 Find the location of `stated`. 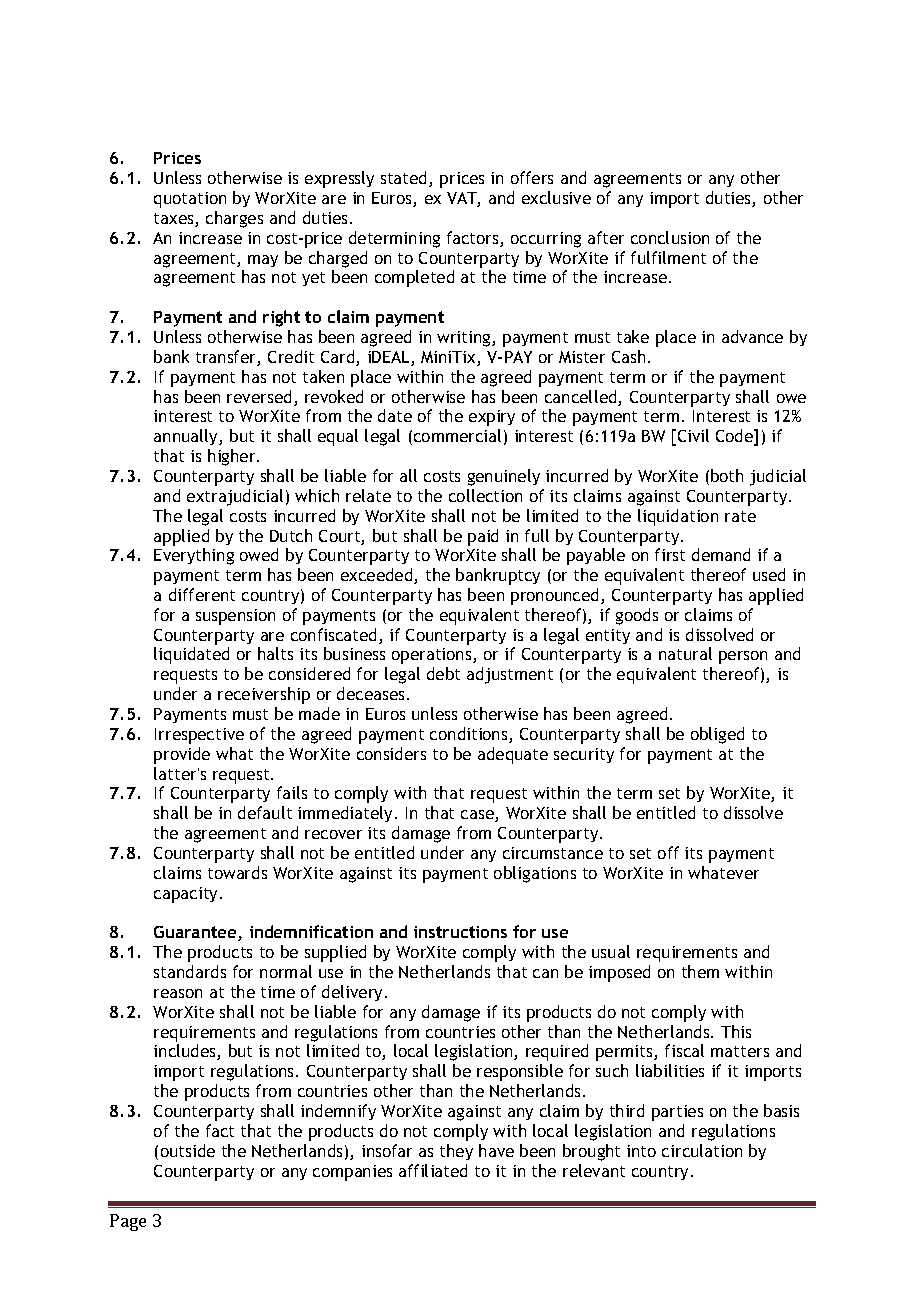

stated is located at coordinates (405, 179).
